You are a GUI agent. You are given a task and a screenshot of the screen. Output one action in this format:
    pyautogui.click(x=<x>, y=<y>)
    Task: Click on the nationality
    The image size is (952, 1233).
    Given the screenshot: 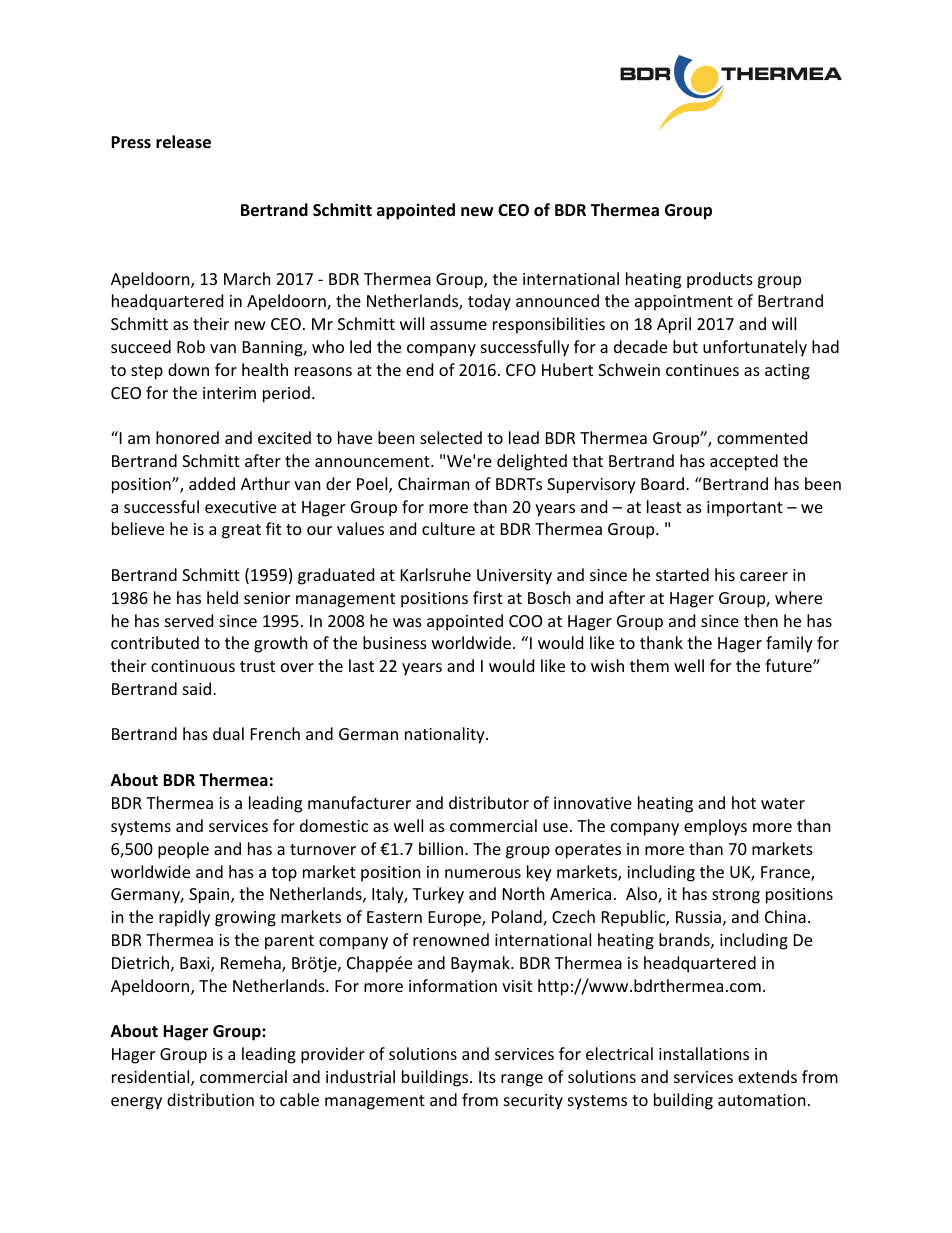 What is the action you would take?
    pyautogui.click(x=446, y=735)
